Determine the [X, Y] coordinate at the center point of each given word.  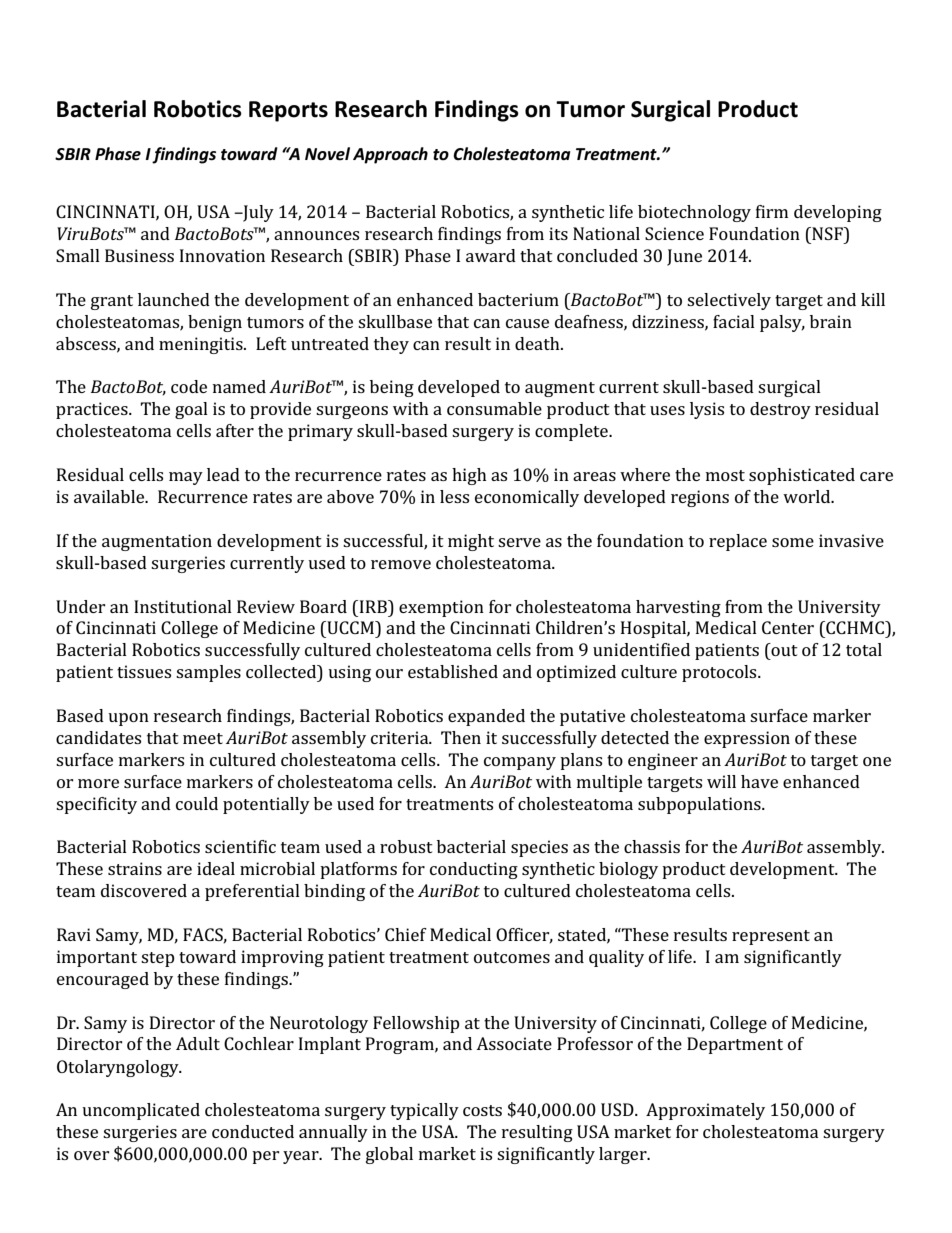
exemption [441, 608]
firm [772, 211]
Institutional [183, 606]
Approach [390, 155]
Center [788, 627]
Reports [288, 111]
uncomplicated [141, 1111]
